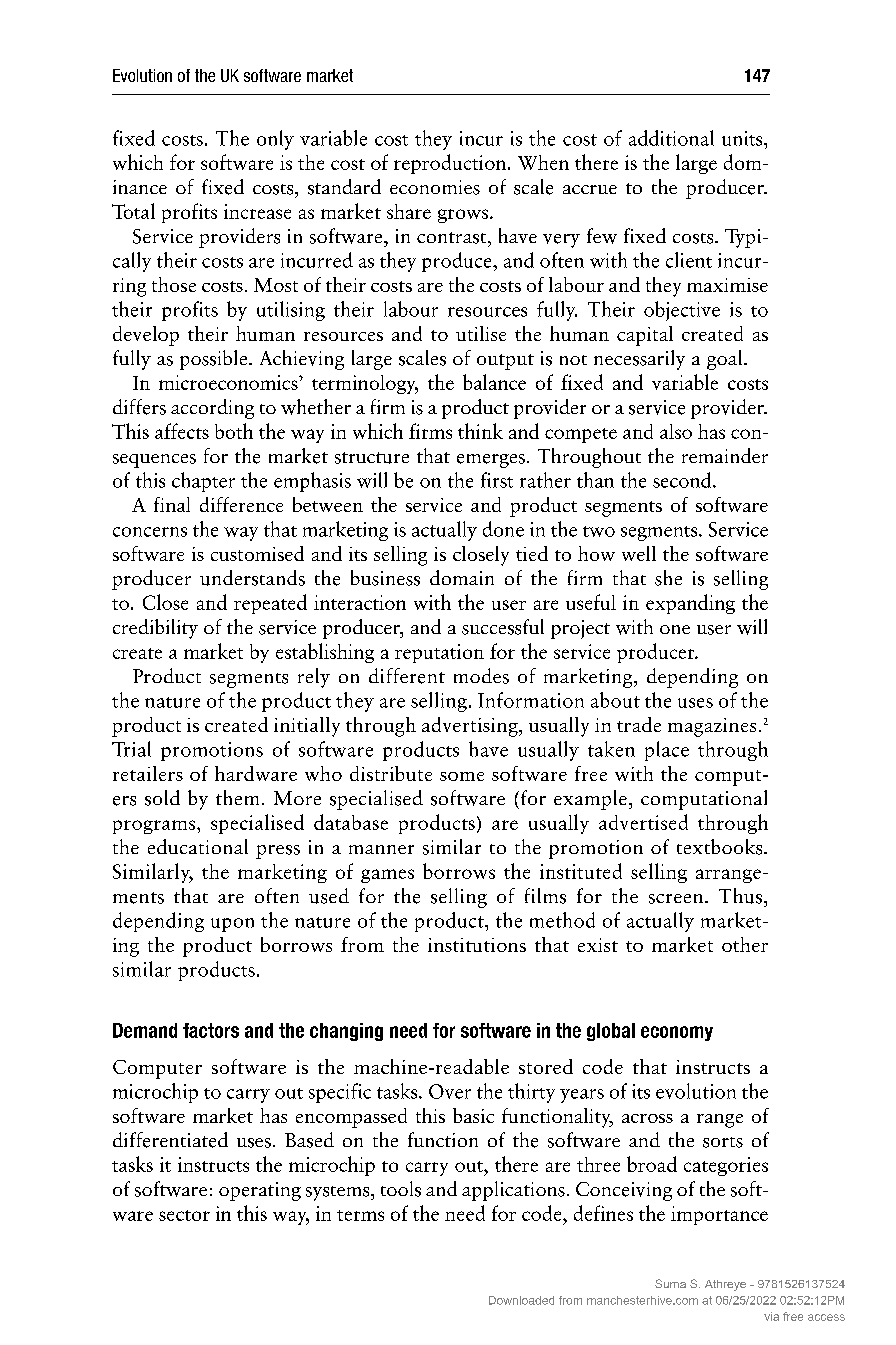 This screenshot has width=896, height=1345. Describe the element at coordinates (477, 945) in the screenshot. I see `institutions` at that location.
